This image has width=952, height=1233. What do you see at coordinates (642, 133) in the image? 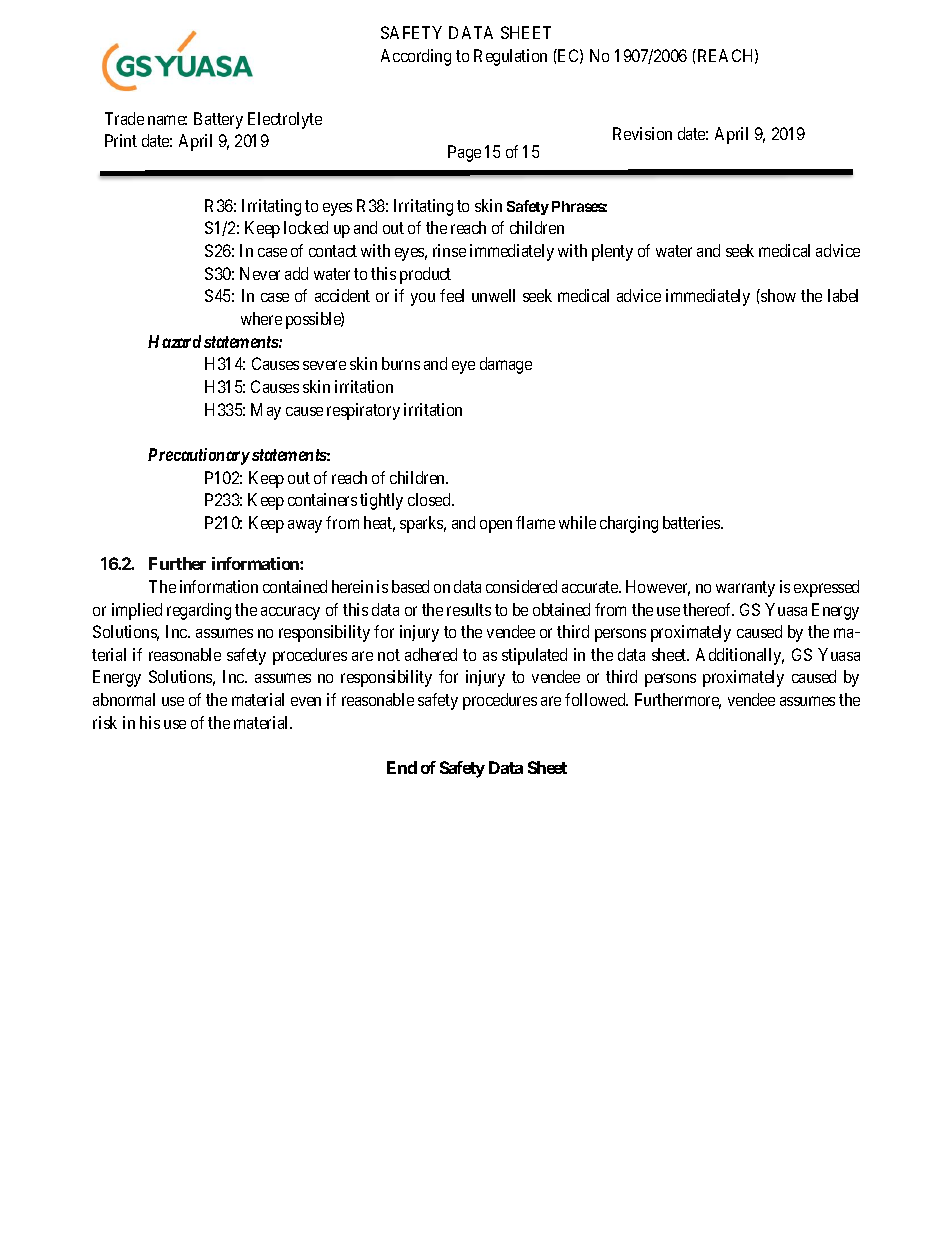
I see `Revision` at bounding box center [642, 133].
